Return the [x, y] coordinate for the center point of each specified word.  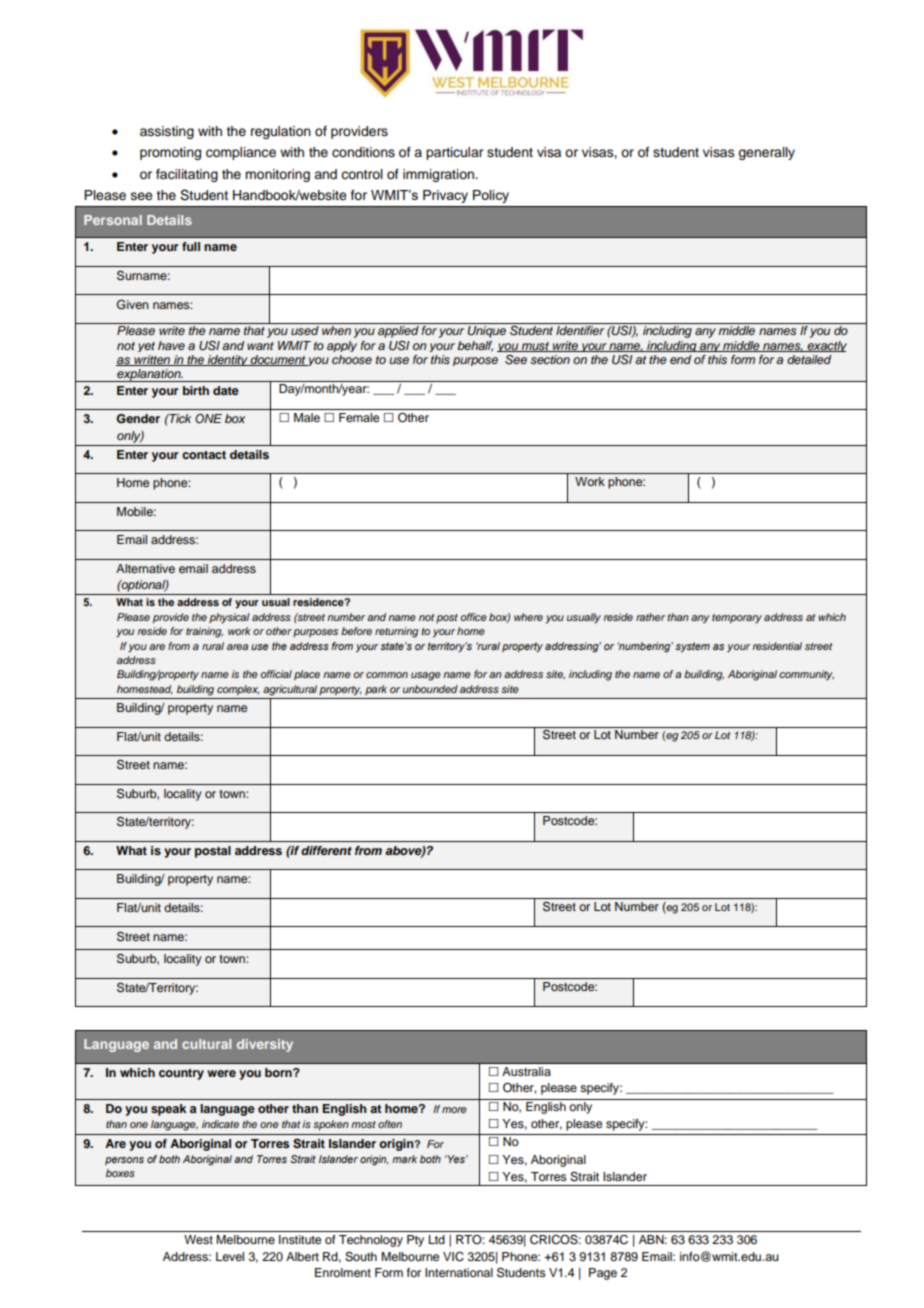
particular [454, 153]
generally [766, 153]
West [198, 1239]
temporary [737, 619]
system [692, 647]
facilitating [187, 175]
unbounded [430, 689]
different [326, 850]
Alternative [145, 568]
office [473, 617]
